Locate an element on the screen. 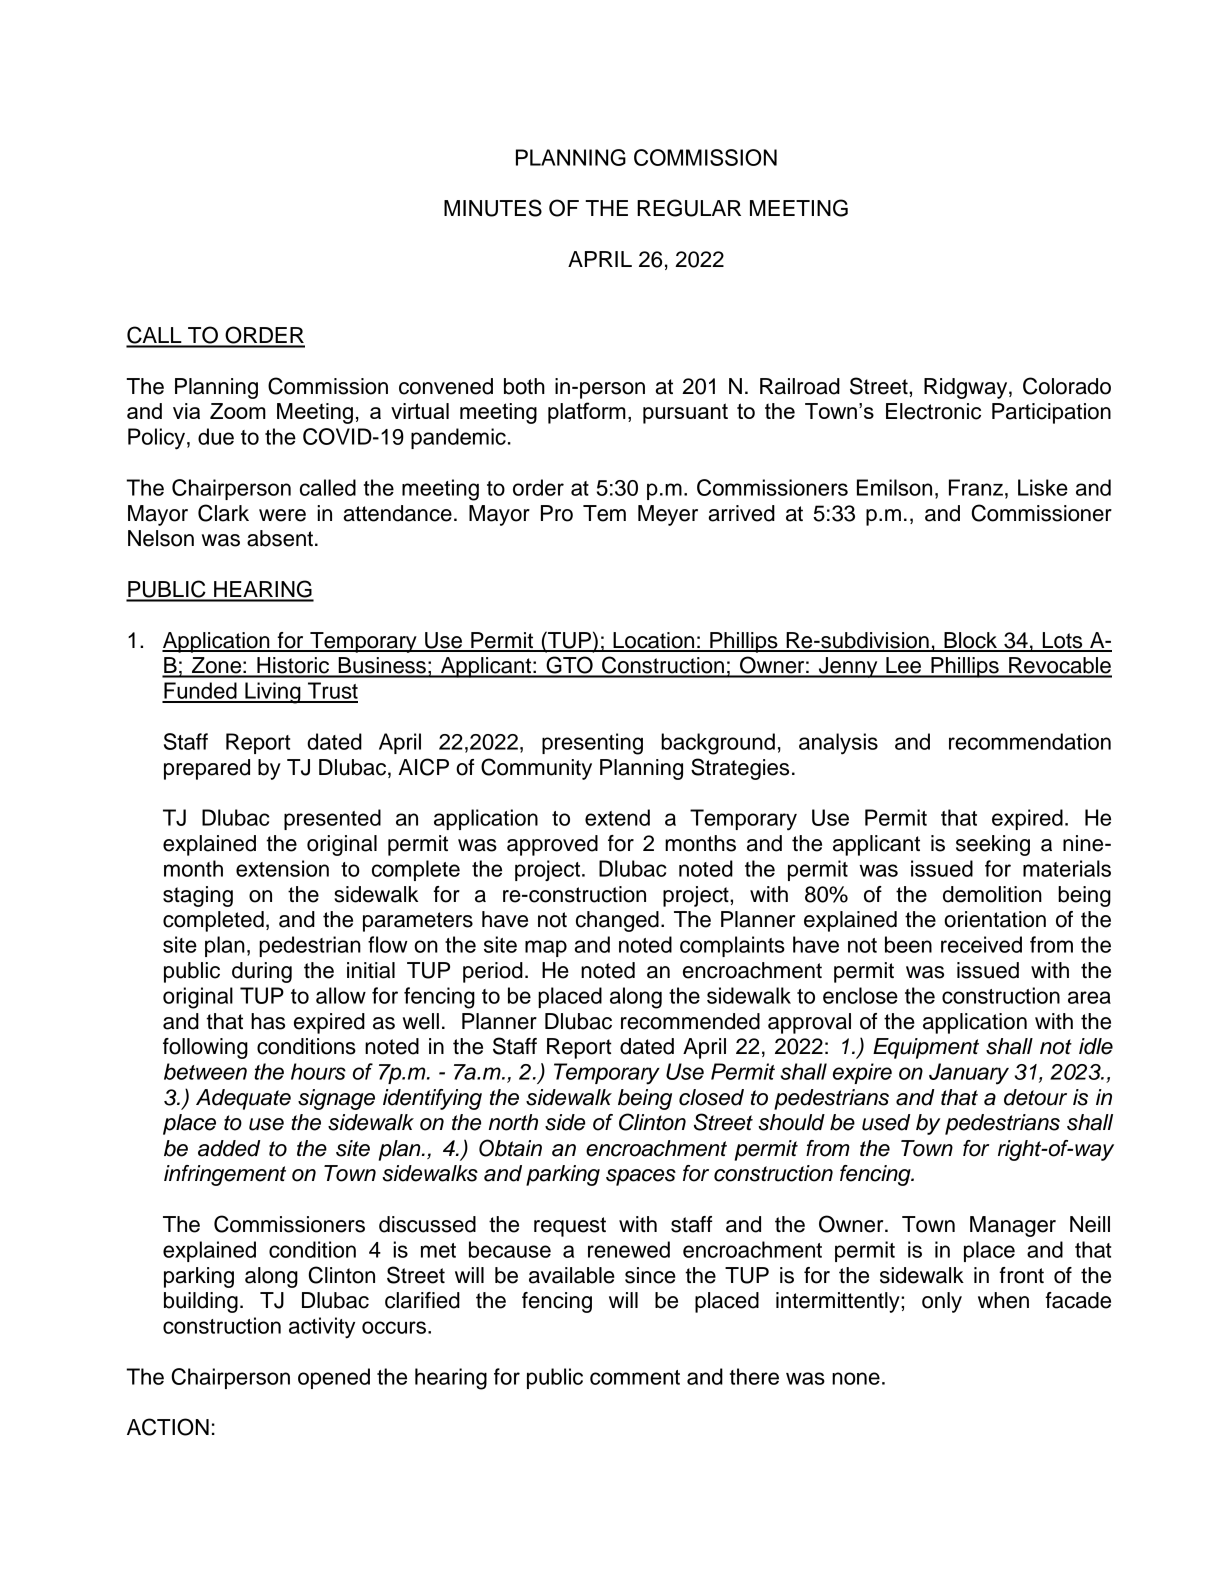  Colorado is located at coordinates (1067, 386).
